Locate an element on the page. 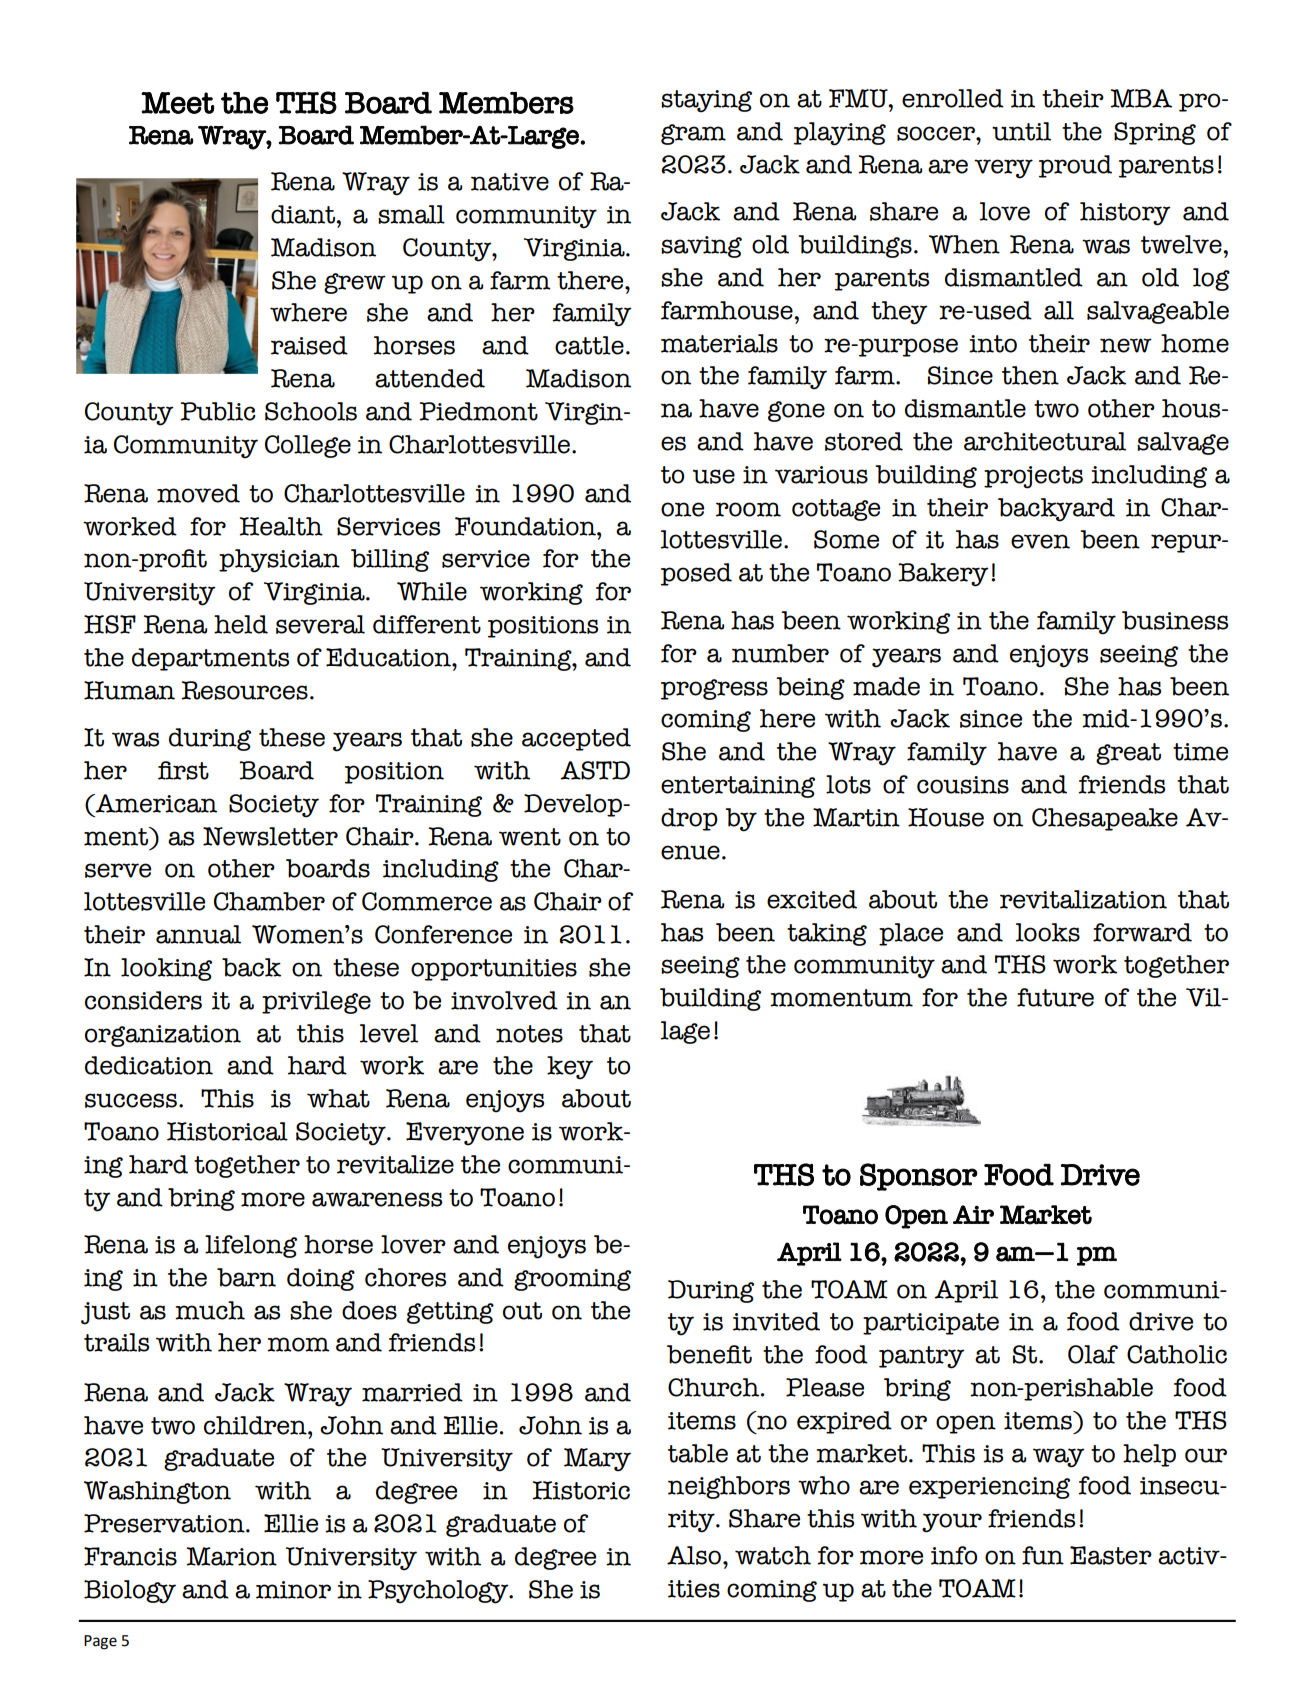 Image resolution: width=1313 pixels, height=1700 pixels. business is located at coordinates (1175, 620).
